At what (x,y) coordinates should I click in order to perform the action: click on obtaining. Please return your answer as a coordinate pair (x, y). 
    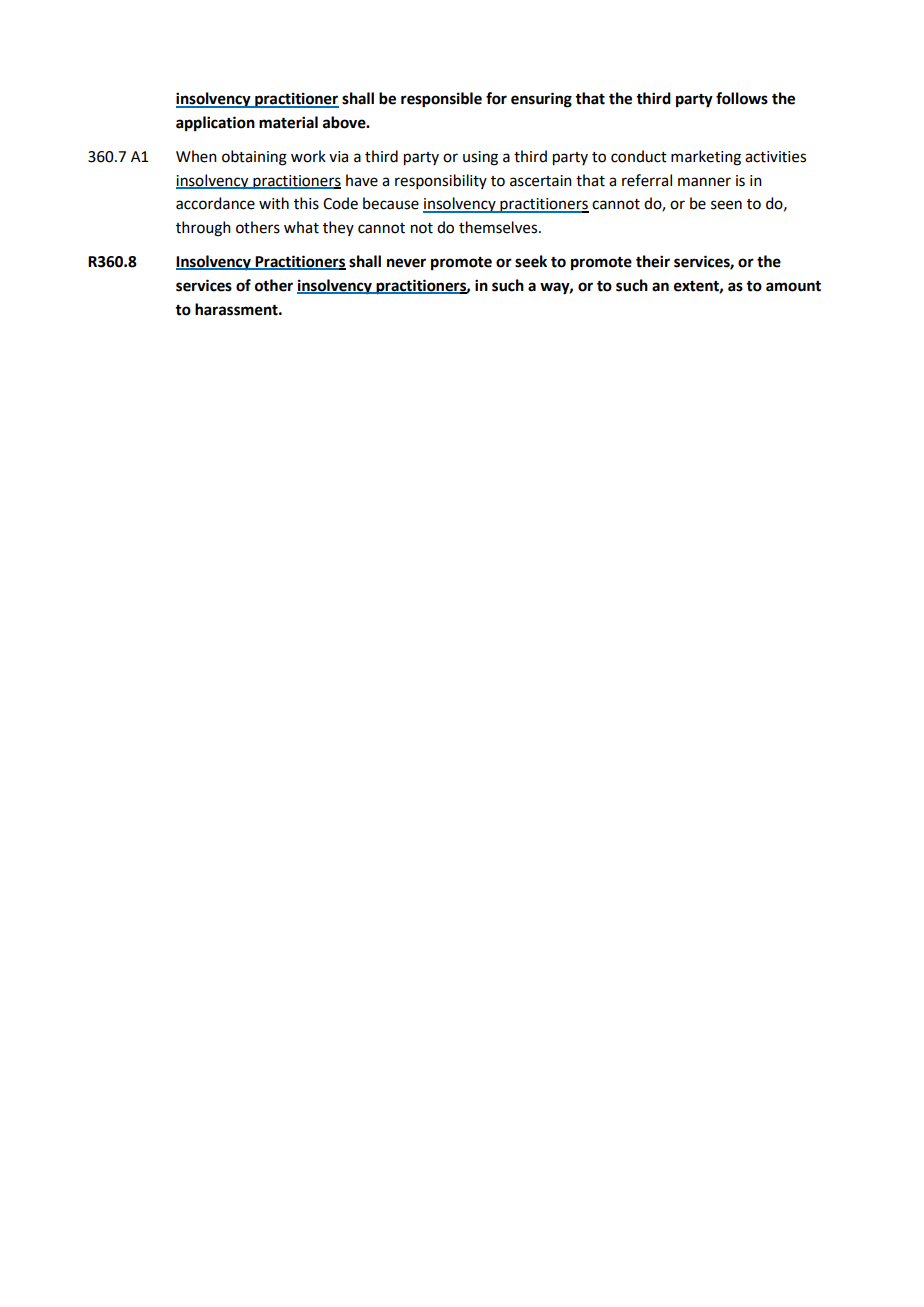
    Looking at the image, I should click on (254, 158).
